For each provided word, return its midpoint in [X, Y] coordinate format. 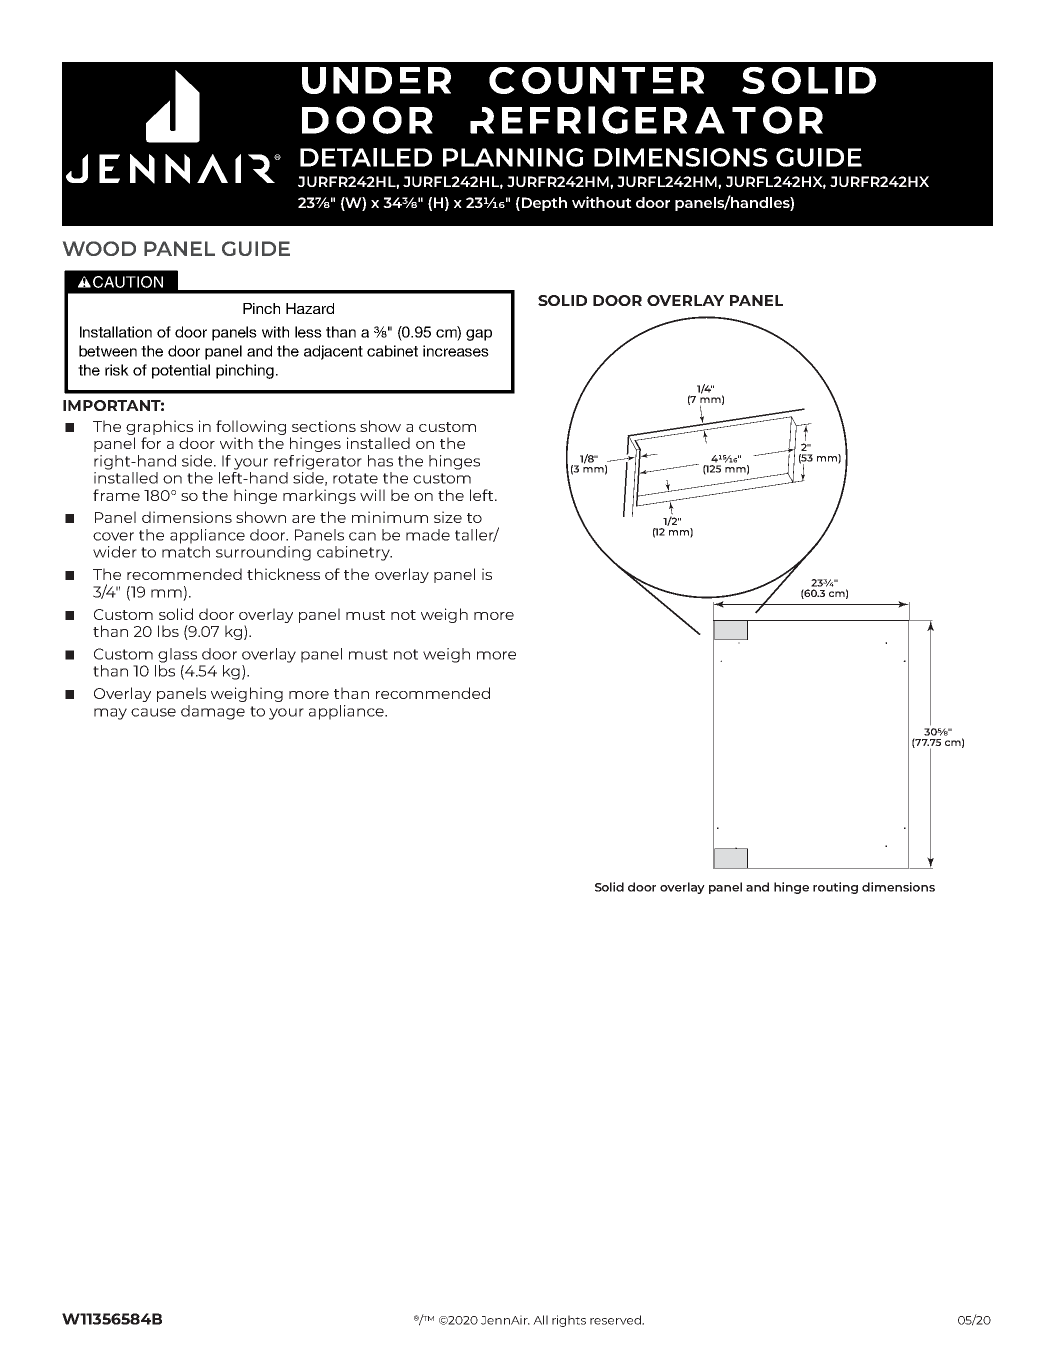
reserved [616, 1320]
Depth [543, 204]
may [110, 714]
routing [835, 888]
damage [213, 712]
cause [153, 712]
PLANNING [513, 157]
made [428, 535]
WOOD [99, 248]
